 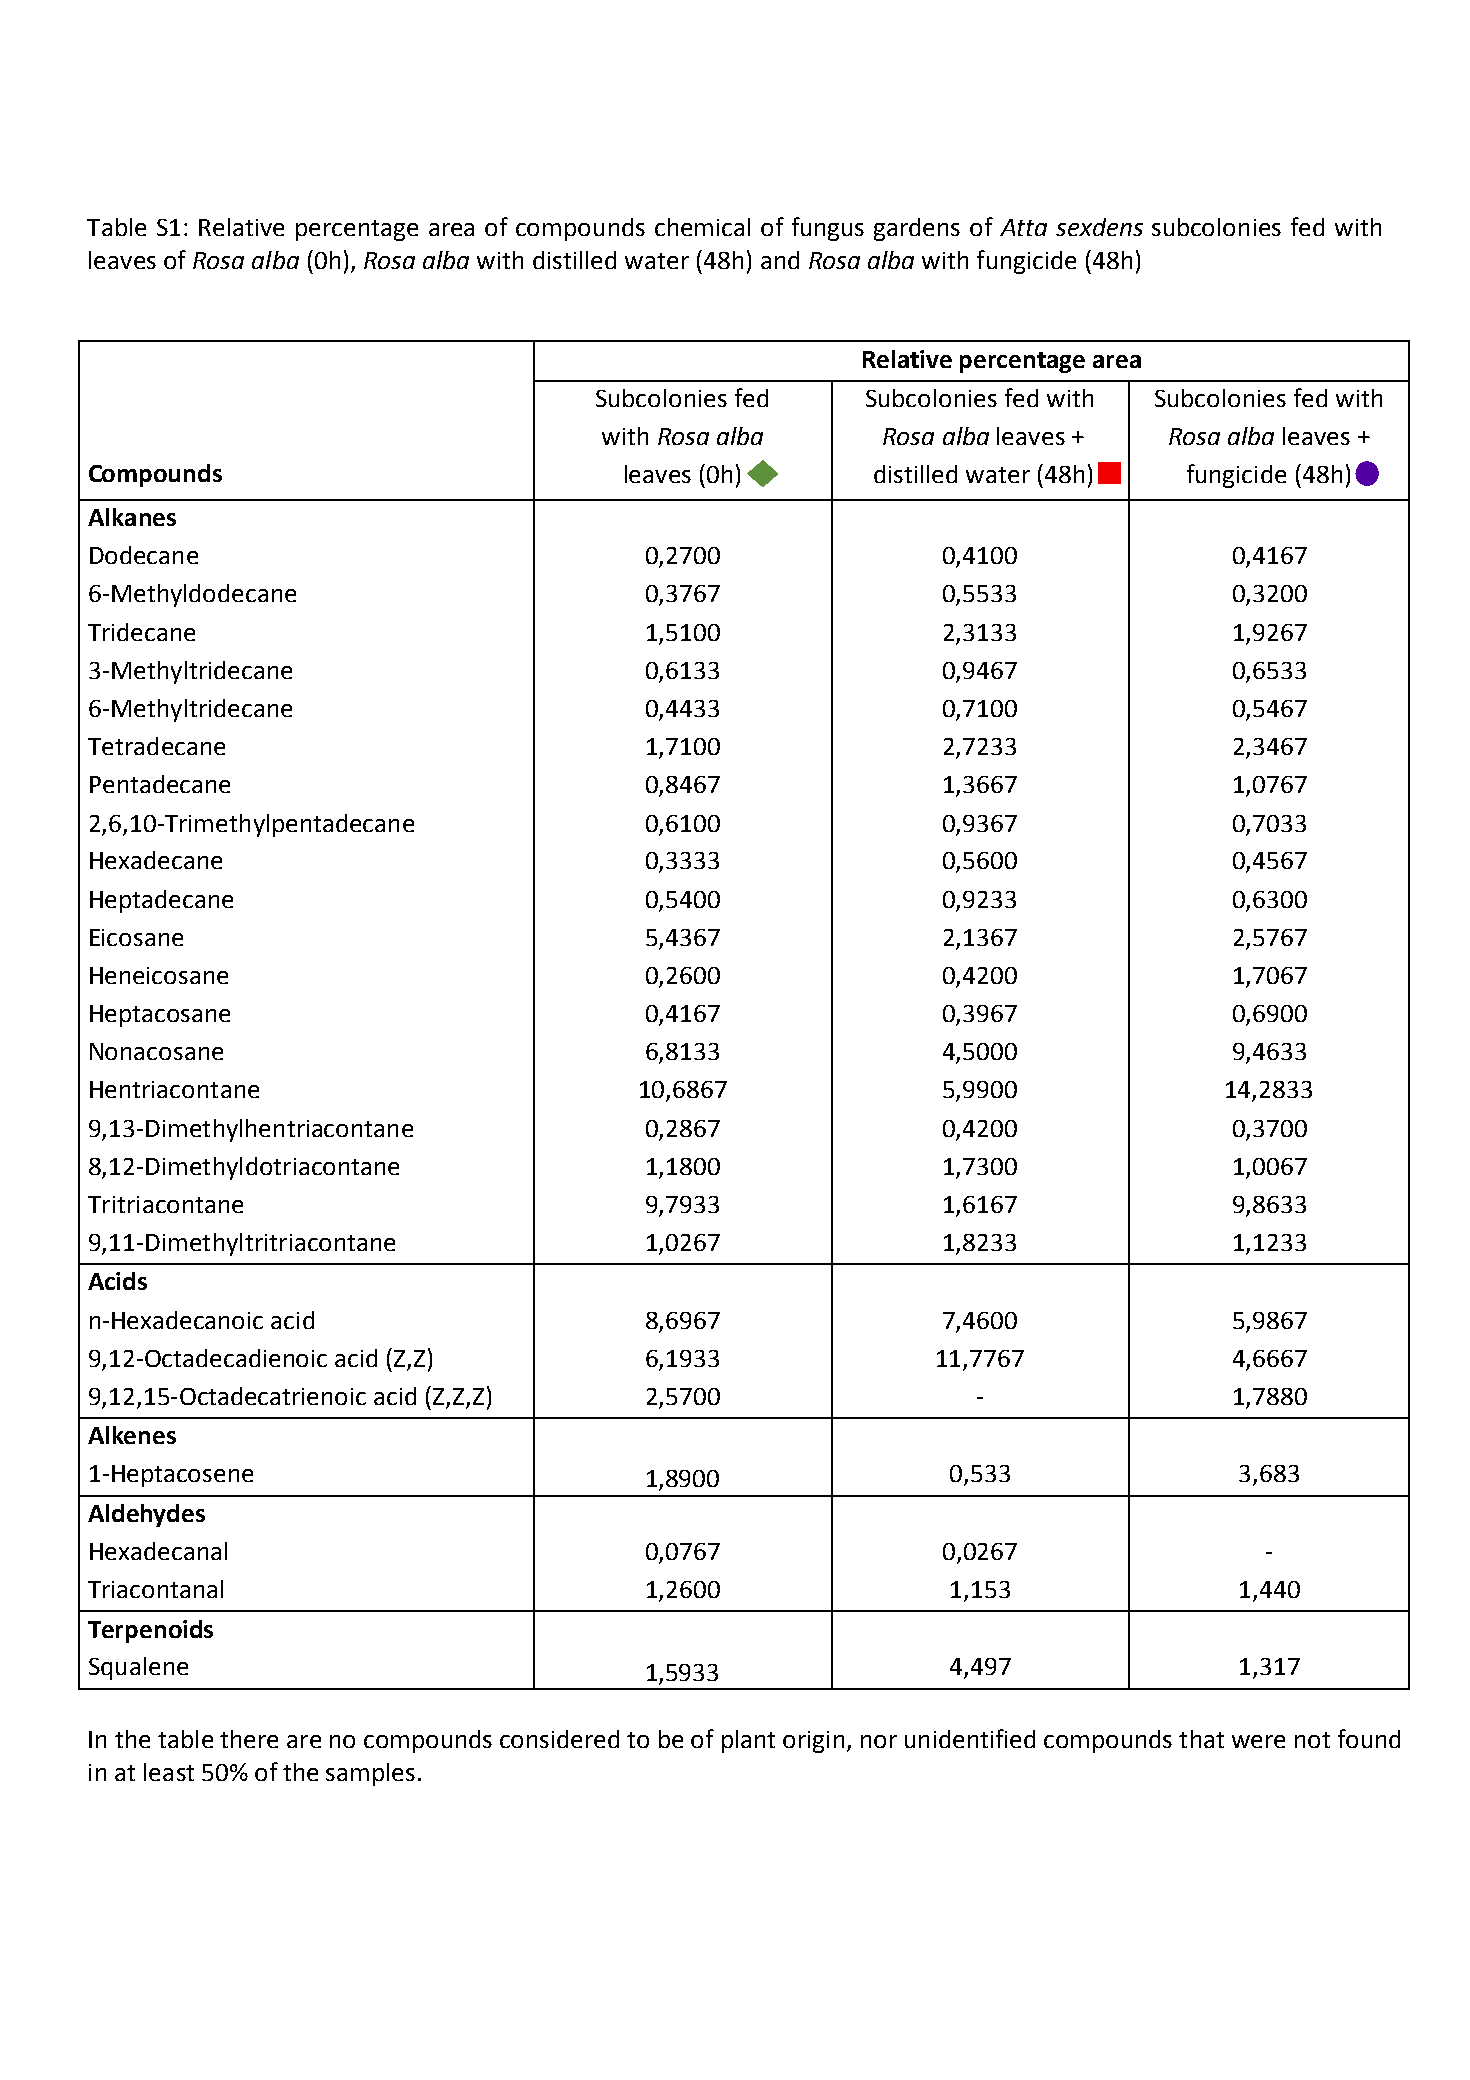 What do you see at coordinates (132, 1435) in the screenshot?
I see `Alkenes` at bounding box center [132, 1435].
